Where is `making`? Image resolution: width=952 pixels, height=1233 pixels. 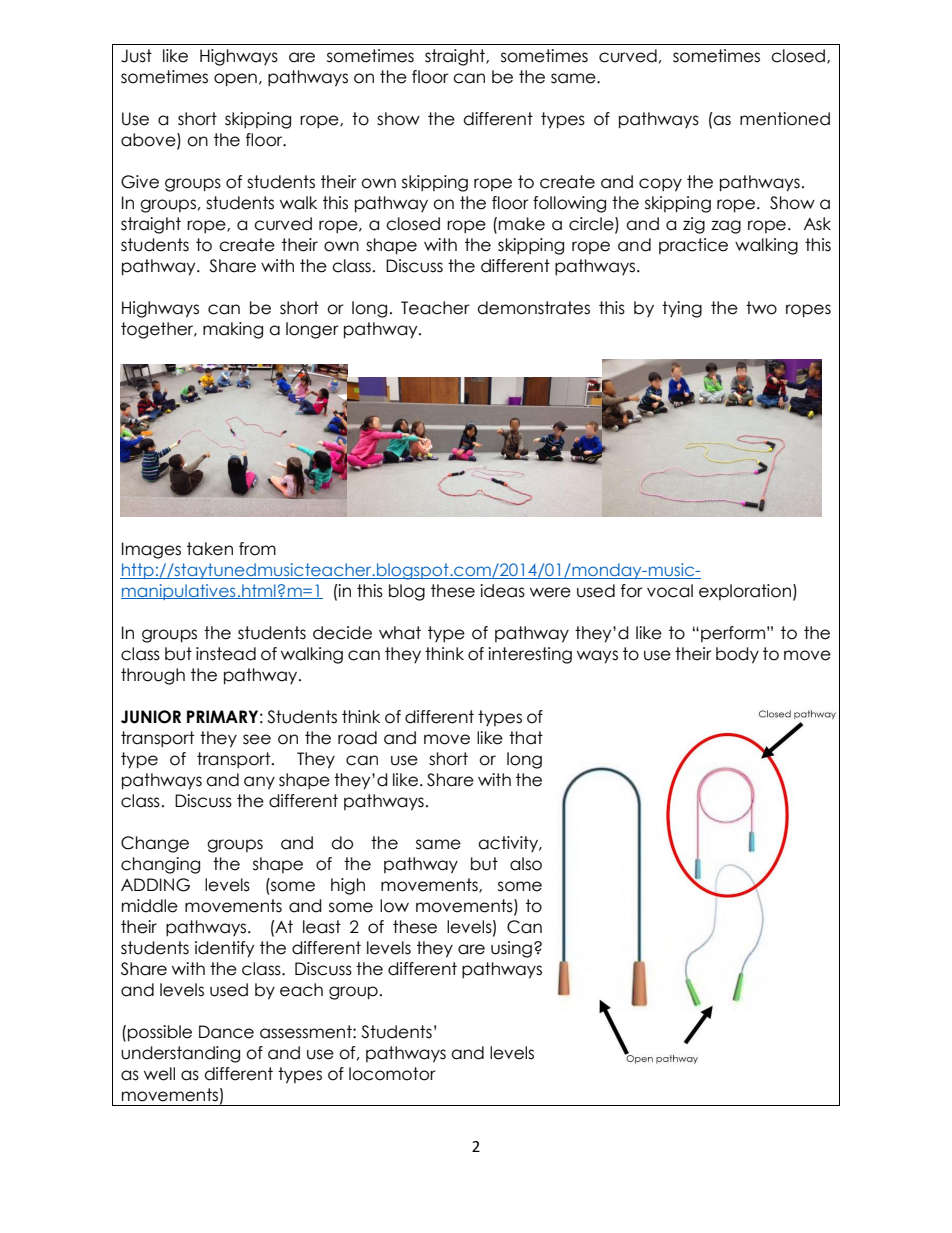 making is located at coordinates (233, 330).
